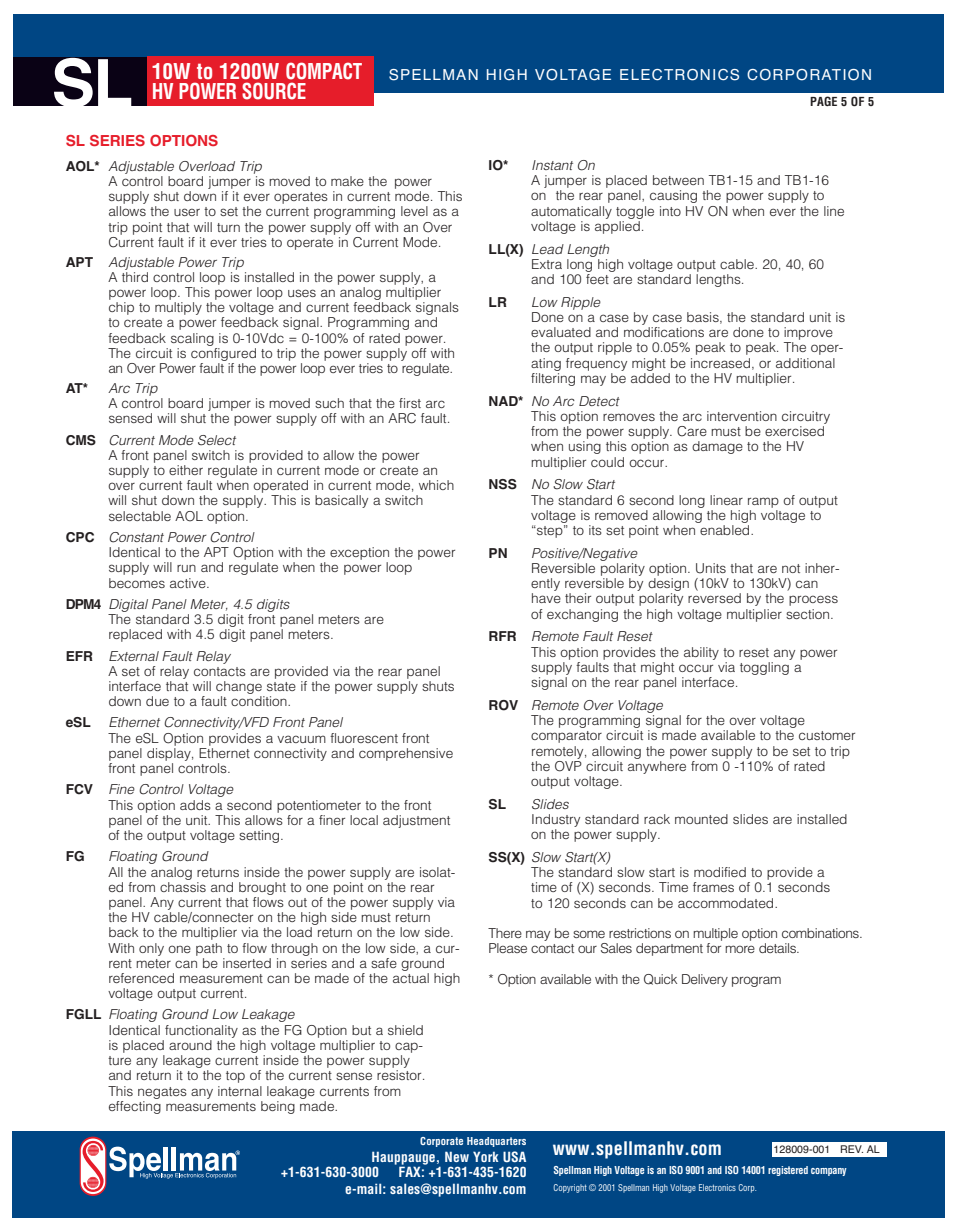  I want to click on effecting, so click(135, 1106).
